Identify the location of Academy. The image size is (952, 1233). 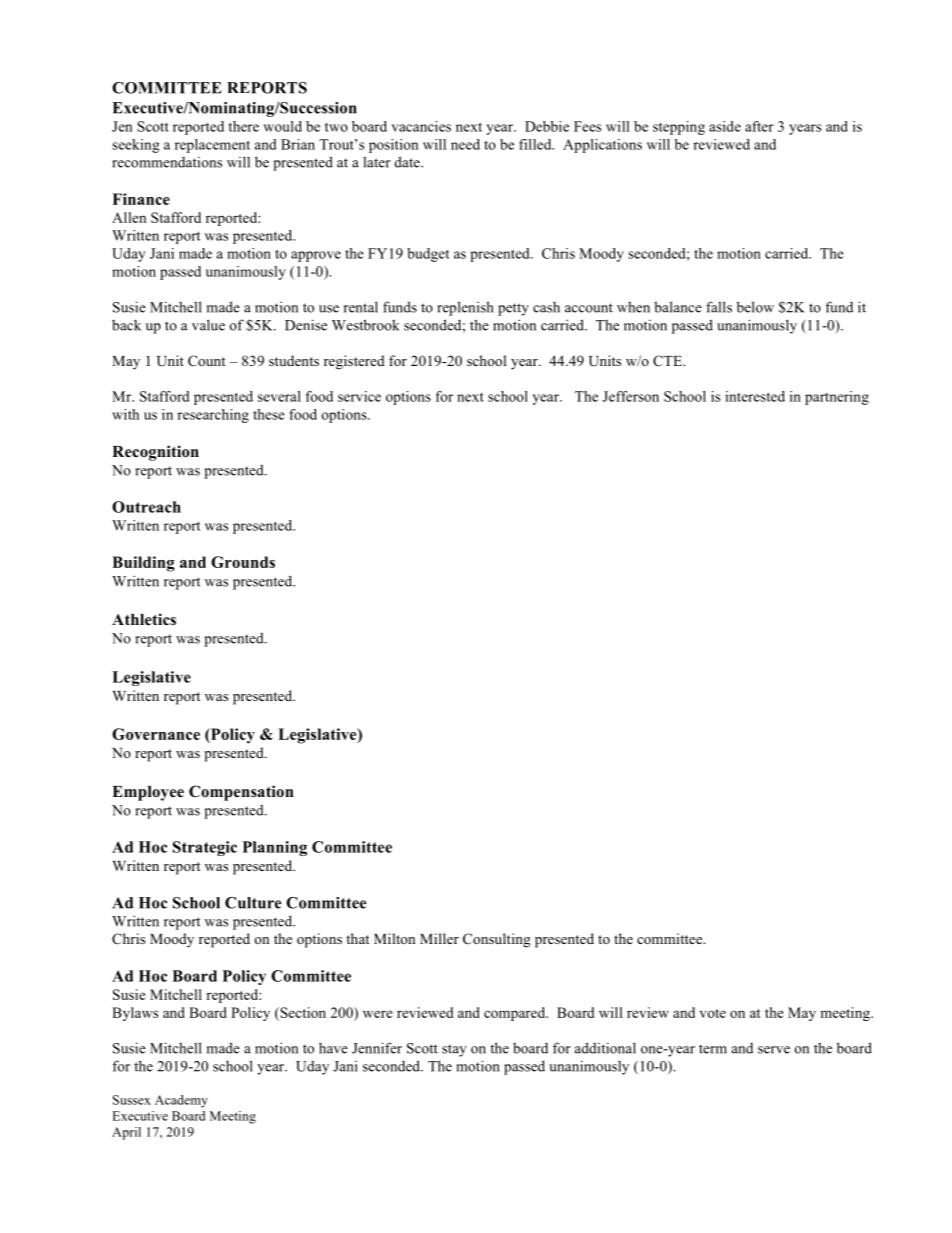
(181, 1101).
